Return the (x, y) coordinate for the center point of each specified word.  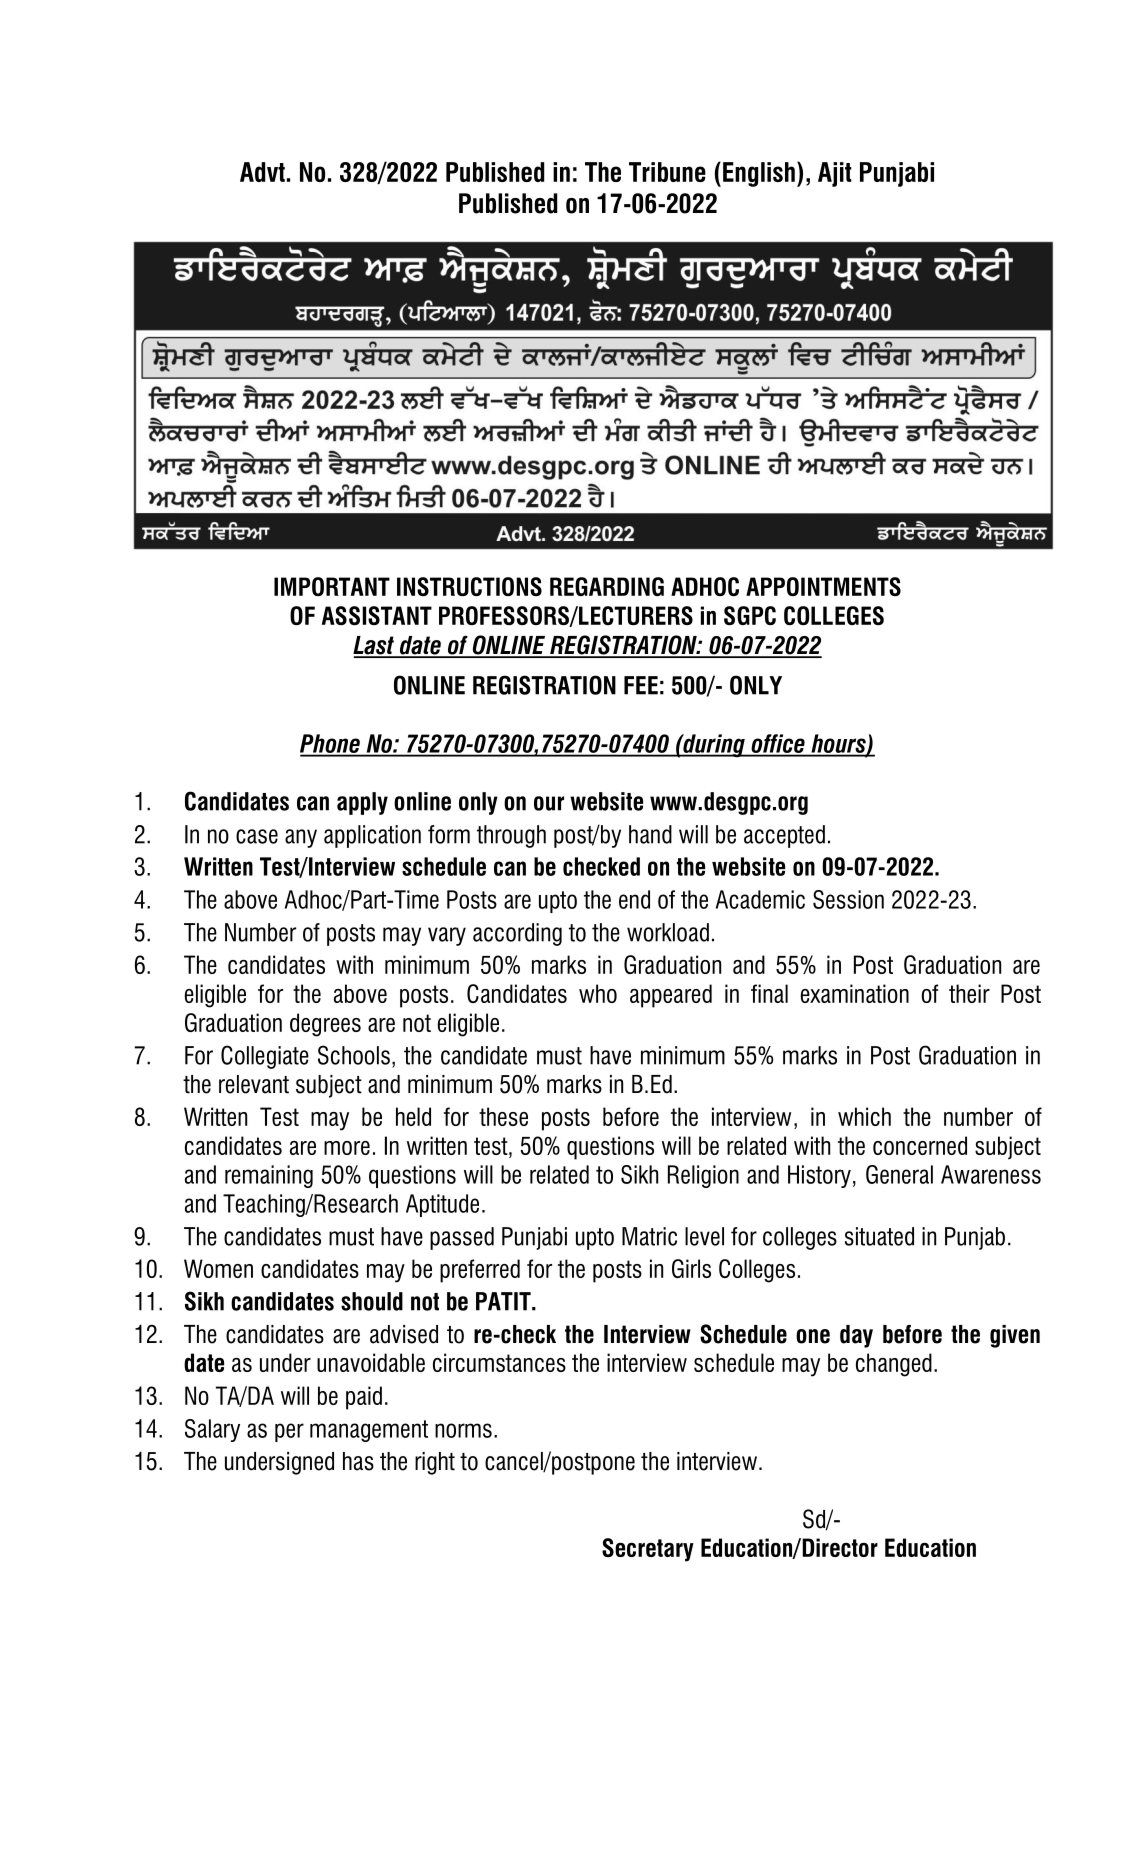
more (347, 1148)
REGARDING (607, 586)
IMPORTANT (332, 586)
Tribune (667, 172)
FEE (641, 685)
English (759, 174)
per (289, 1432)
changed (894, 1365)
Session (848, 899)
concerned (920, 1145)
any (301, 838)
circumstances (499, 1362)
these (503, 1116)
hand (650, 834)
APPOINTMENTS (823, 586)
